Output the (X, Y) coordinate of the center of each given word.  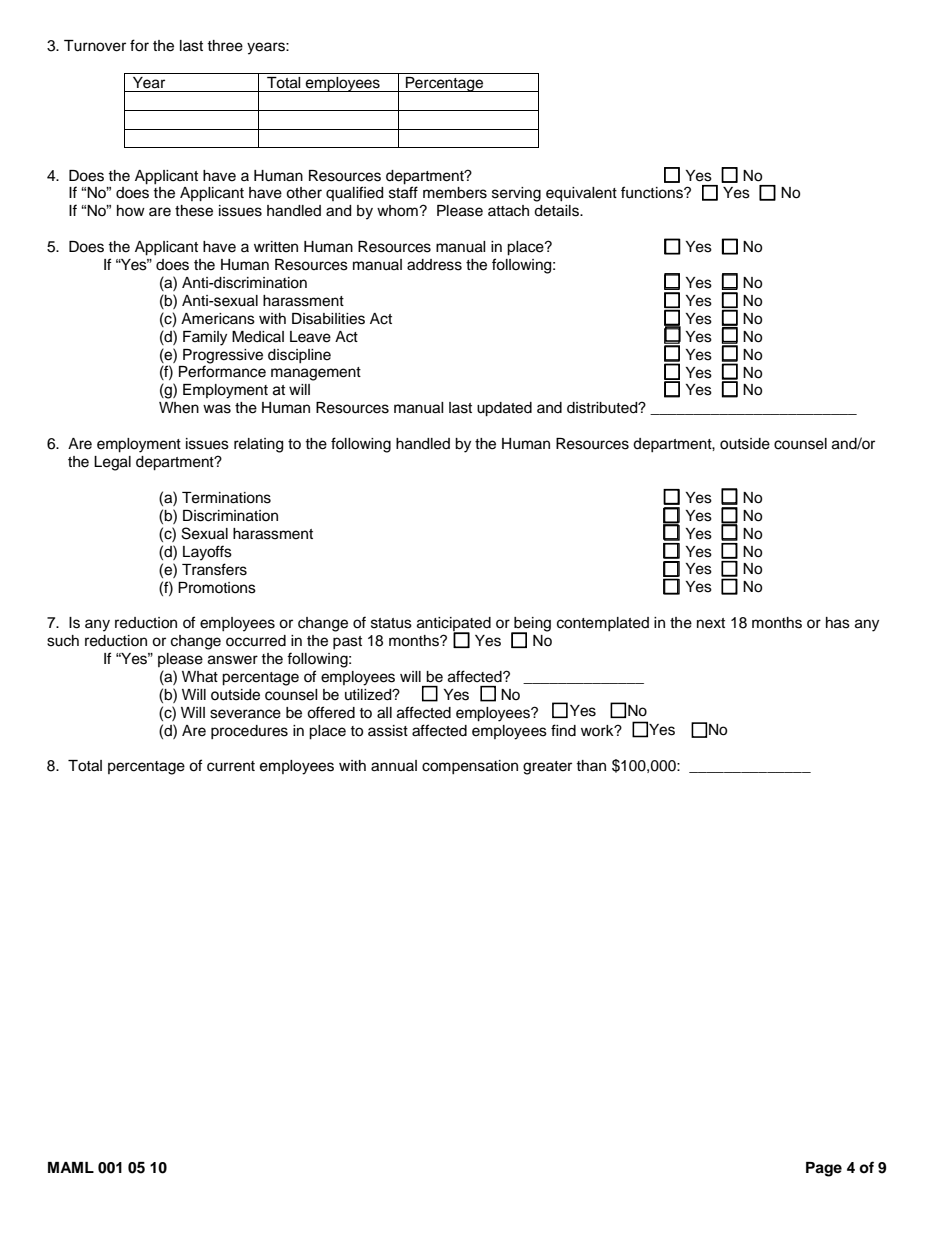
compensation (470, 767)
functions (653, 192)
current (231, 766)
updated (504, 409)
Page (824, 1169)
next (711, 623)
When (179, 408)
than (591, 765)
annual (394, 766)
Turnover (95, 46)
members (455, 193)
